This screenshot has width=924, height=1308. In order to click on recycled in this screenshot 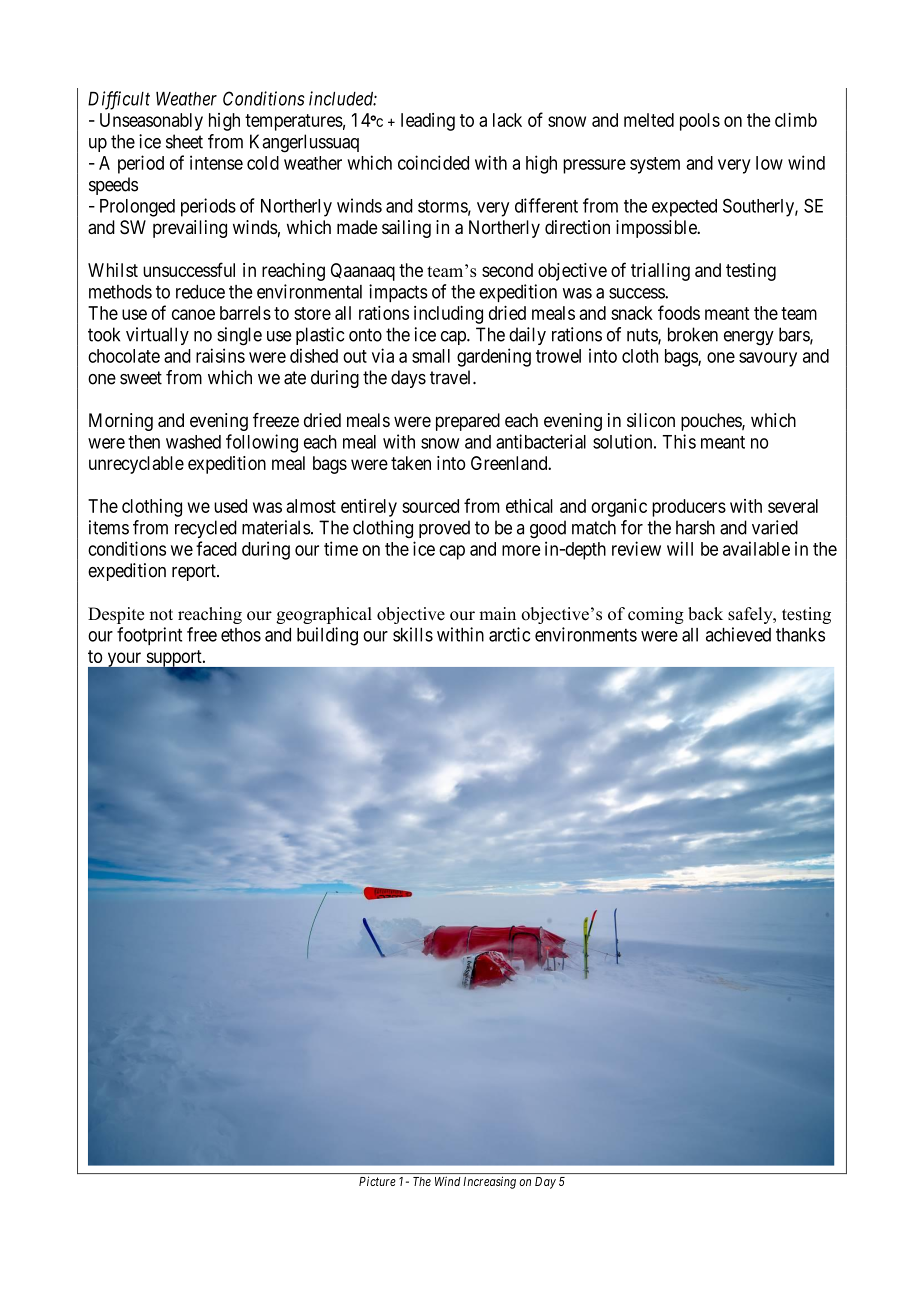, I will do `click(206, 529)`.
